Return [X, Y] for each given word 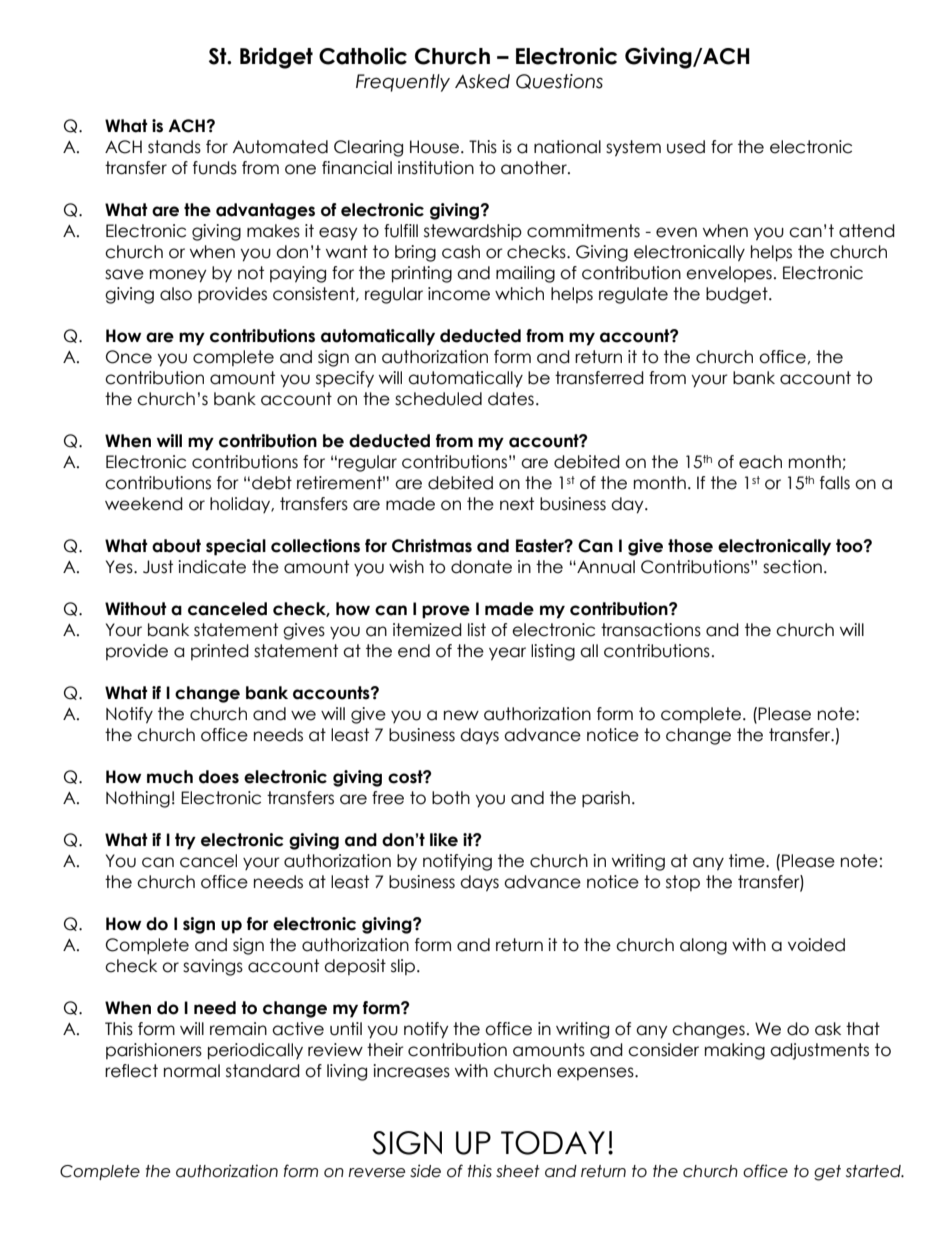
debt [272, 483]
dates [511, 399]
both [451, 798]
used [686, 147]
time [748, 861]
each [760, 462]
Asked [482, 81]
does [219, 777]
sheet [518, 1171]
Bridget [276, 58]
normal [192, 1071]
